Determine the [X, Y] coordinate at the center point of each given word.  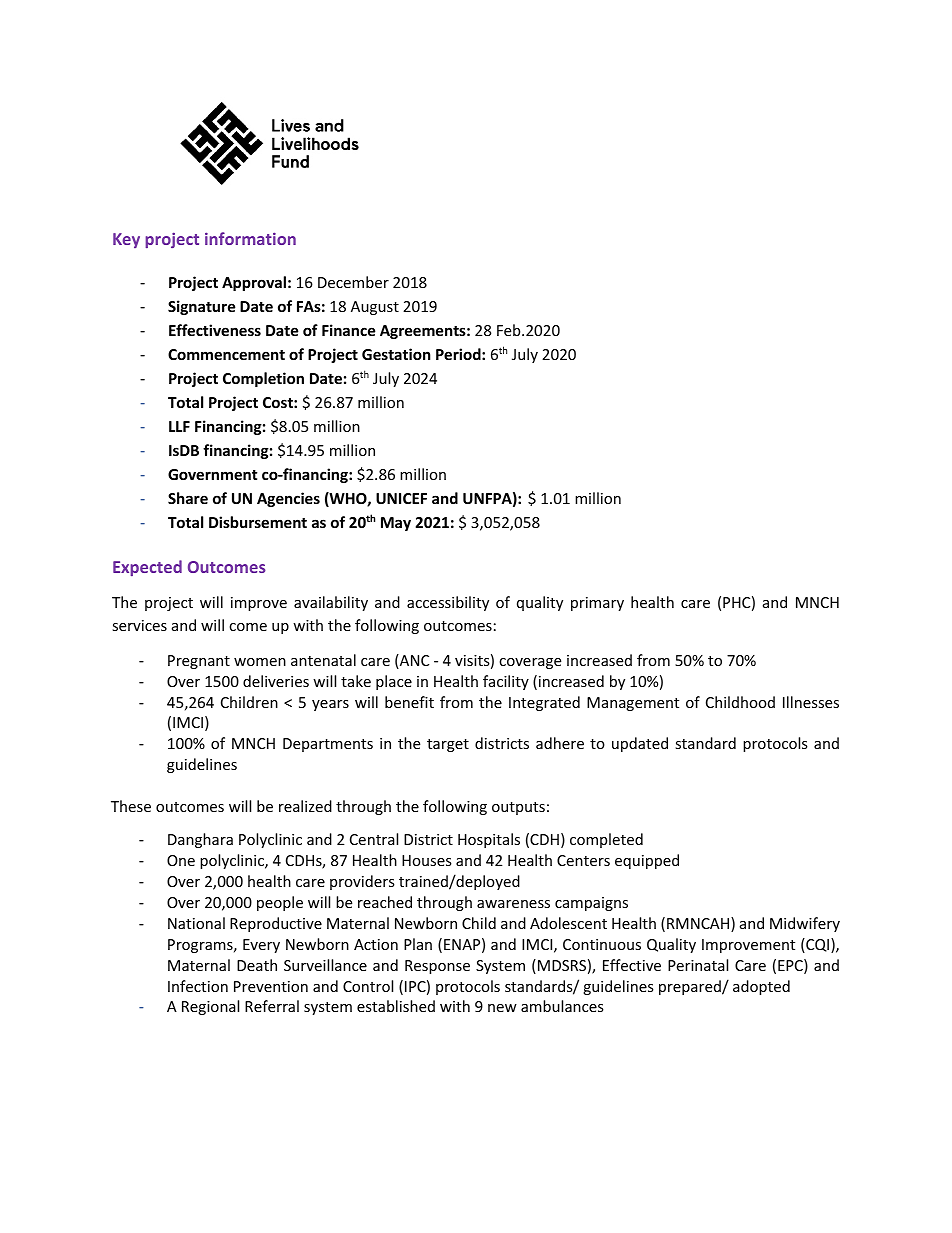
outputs [518, 808]
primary [597, 604]
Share [188, 498]
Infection [198, 986]
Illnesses [811, 702]
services [139, 625]
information [250, 238]
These [131, 806]
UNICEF [401, 498]
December [353, 282]
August [375, 308]
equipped [647, 861]
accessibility [448, 603]
